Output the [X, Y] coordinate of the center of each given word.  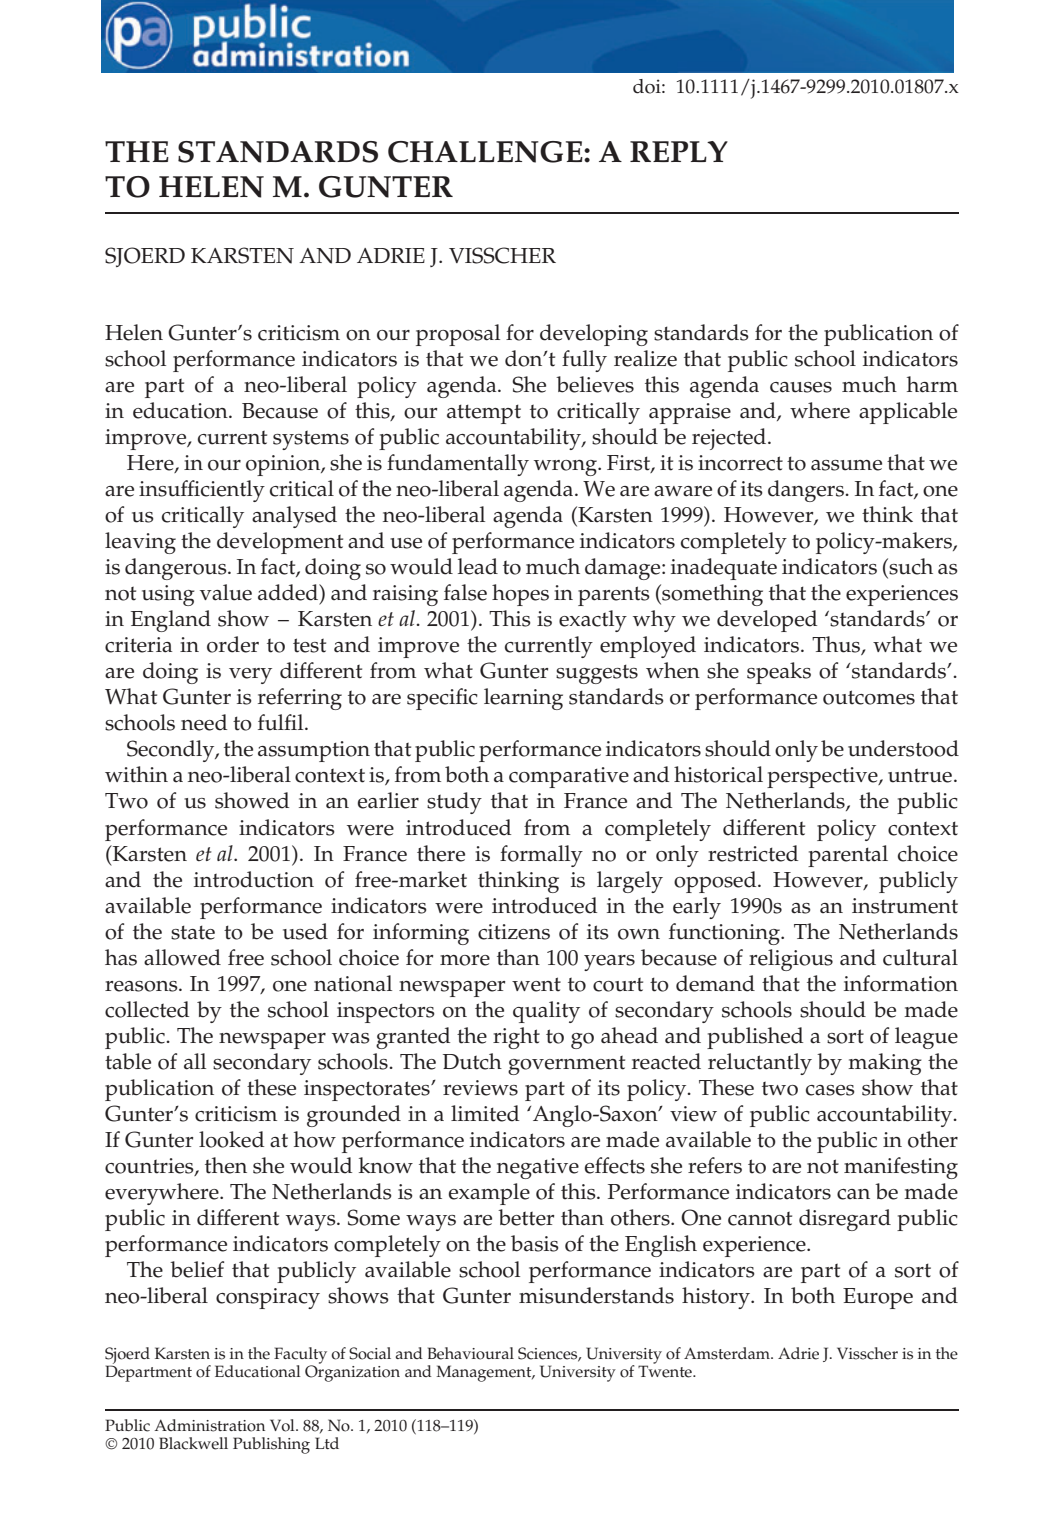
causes [801, 387]
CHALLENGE [486, 152]
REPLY [679, 151]
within [136, 774]
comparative [569, 777]
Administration [209, 1425]
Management [485, 1373]
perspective [823, 777]
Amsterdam [728, 1353]
